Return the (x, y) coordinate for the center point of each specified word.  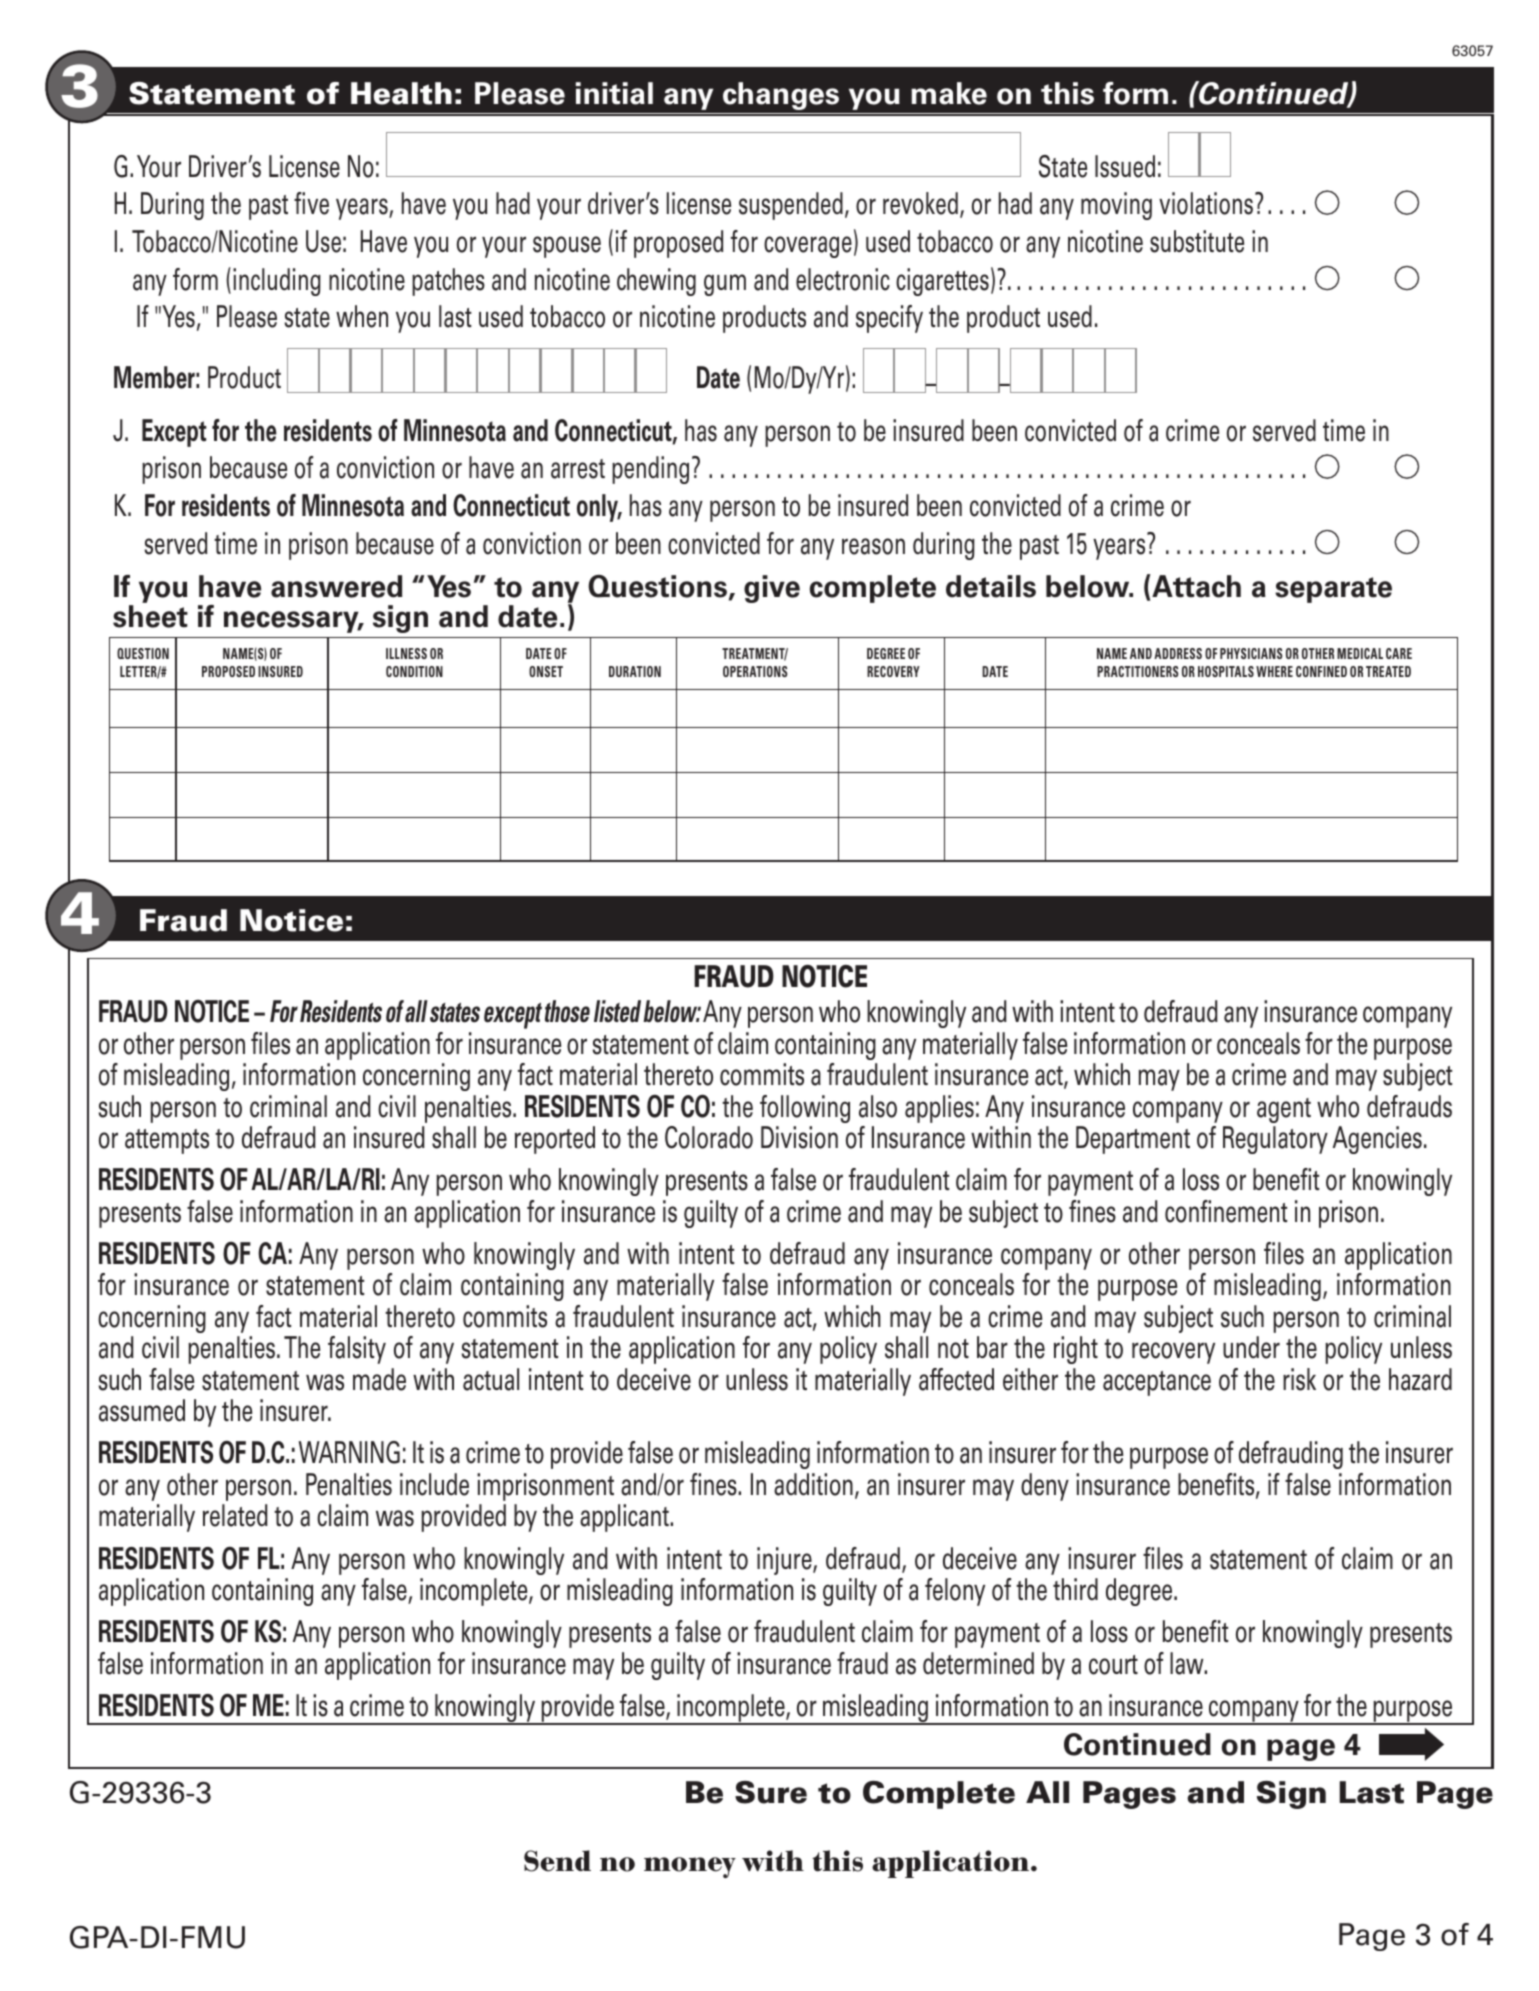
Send (557, 1861)
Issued (1125, 166)
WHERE (1274, 671)
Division (799, 1137)
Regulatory (1275, 1140)
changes (781, 96)
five (311, 203)
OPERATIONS (755, 671)
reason (873, 546)
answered (336, 586)
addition (813, 1484)
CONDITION (414, 671)
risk (1299, 1379)
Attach (1195, 586)
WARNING (349, 1452)
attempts (167, 1141)
